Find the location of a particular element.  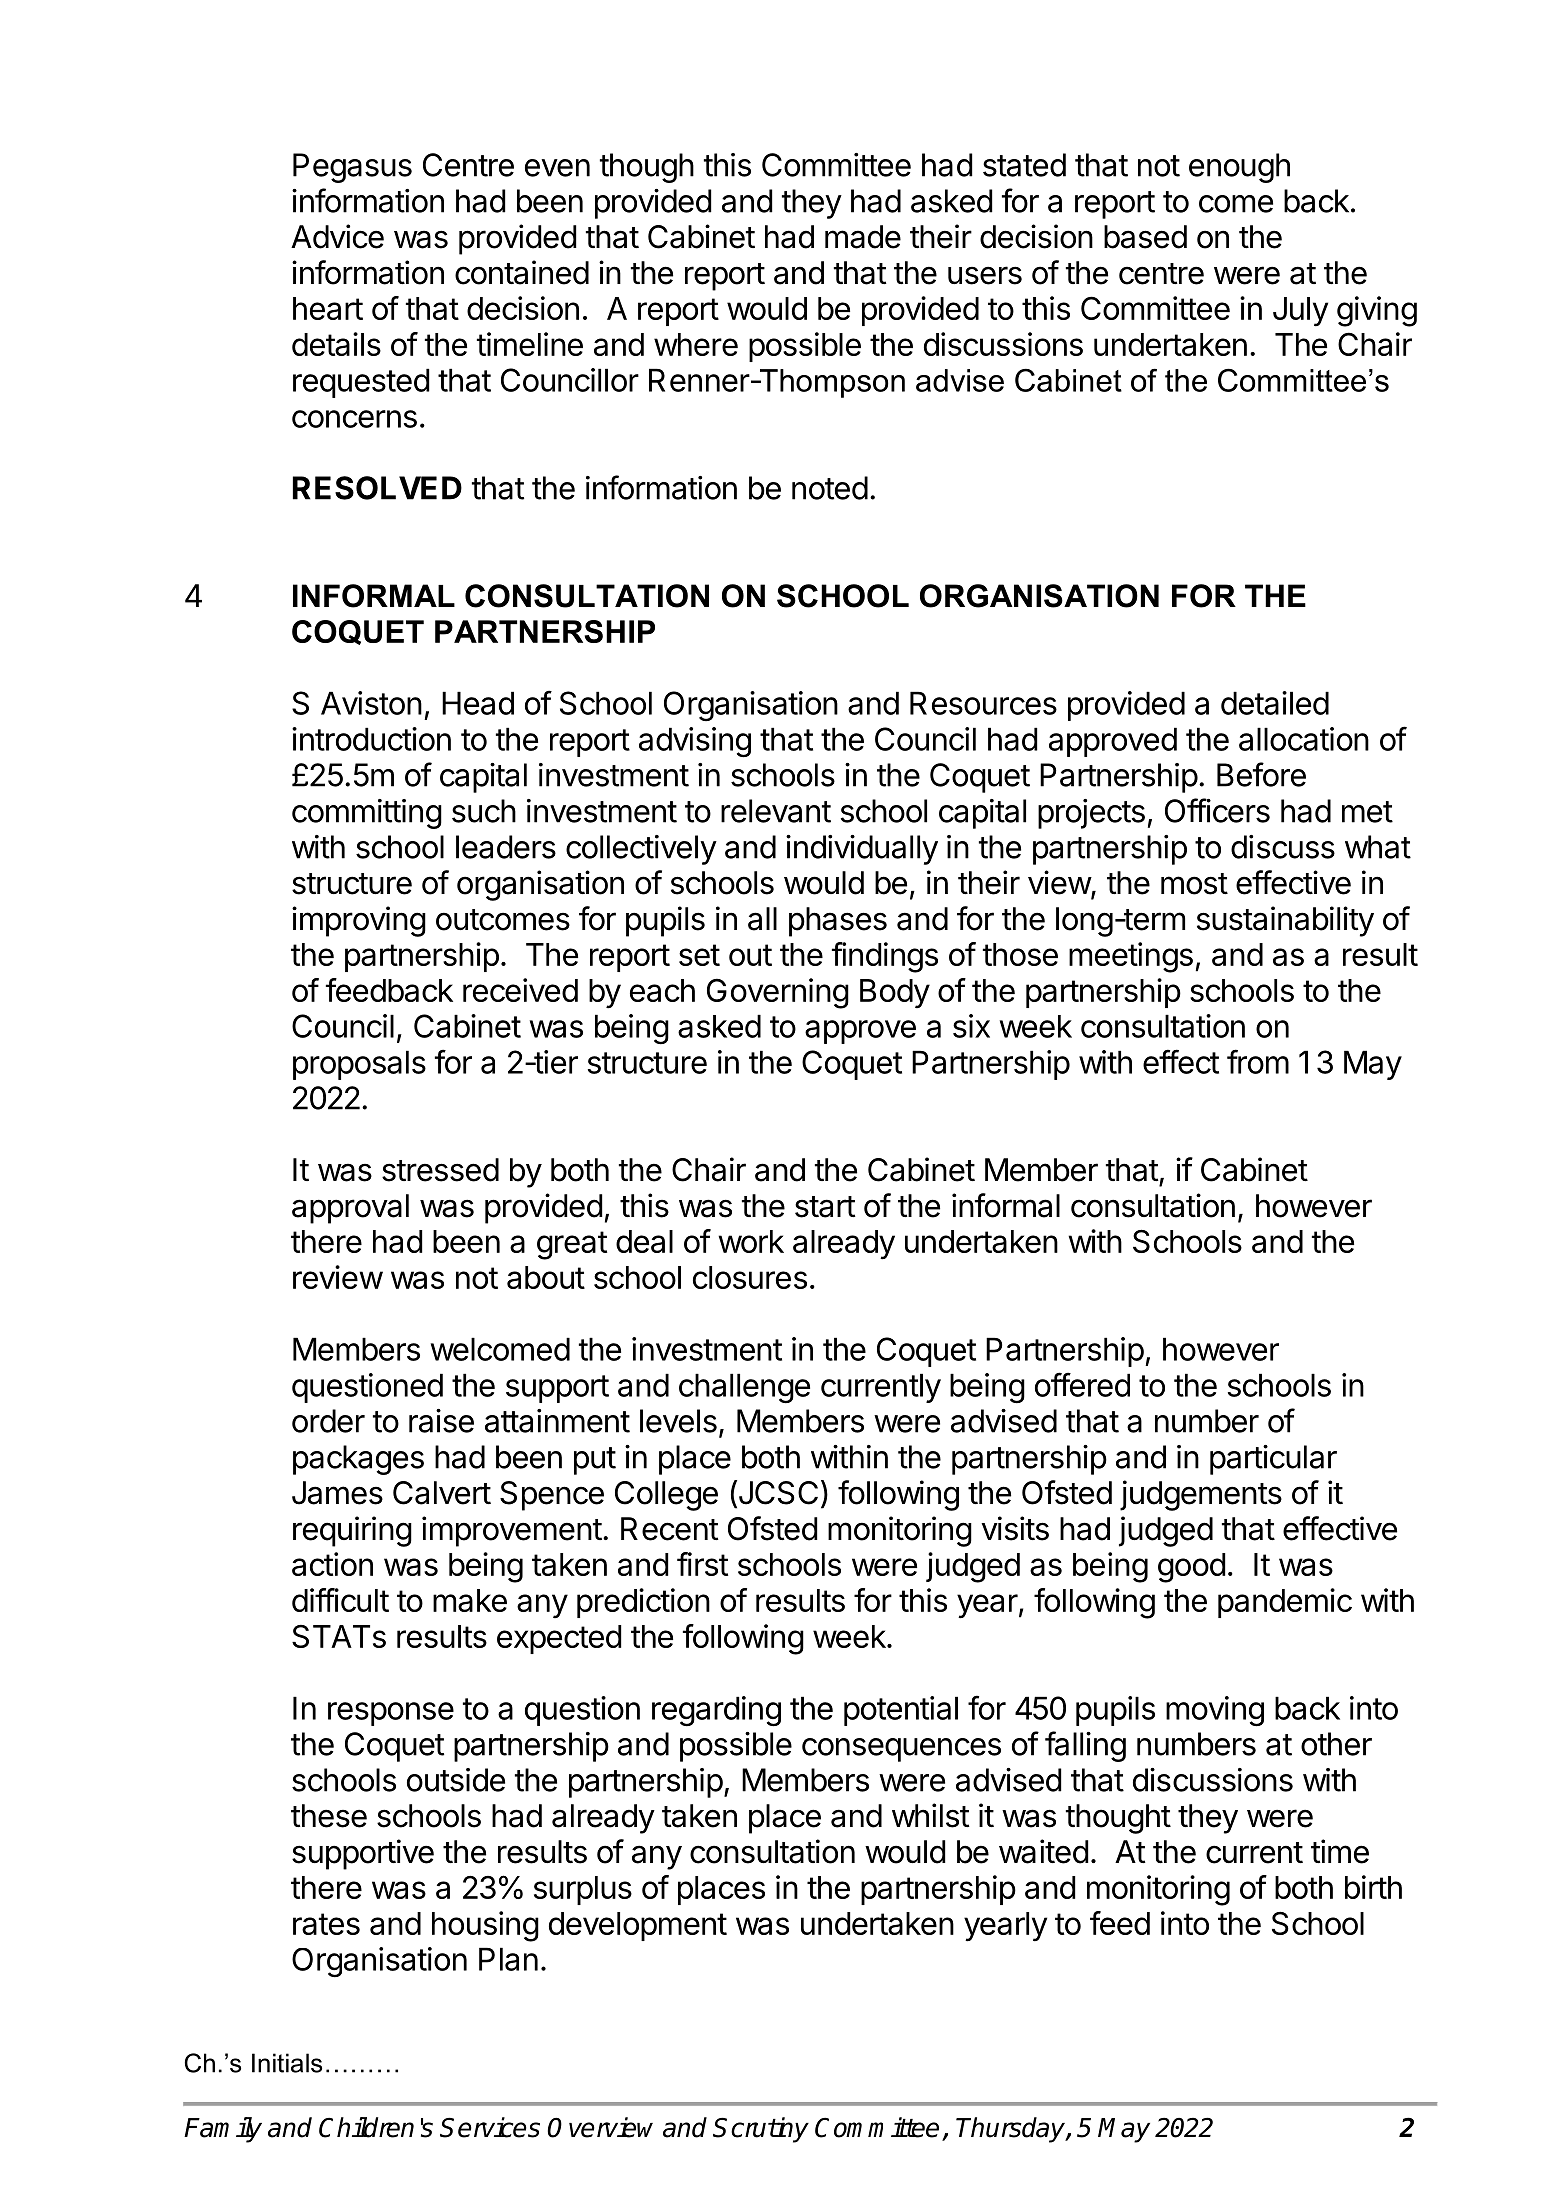

enough is located at coordinates (1239, 168).
